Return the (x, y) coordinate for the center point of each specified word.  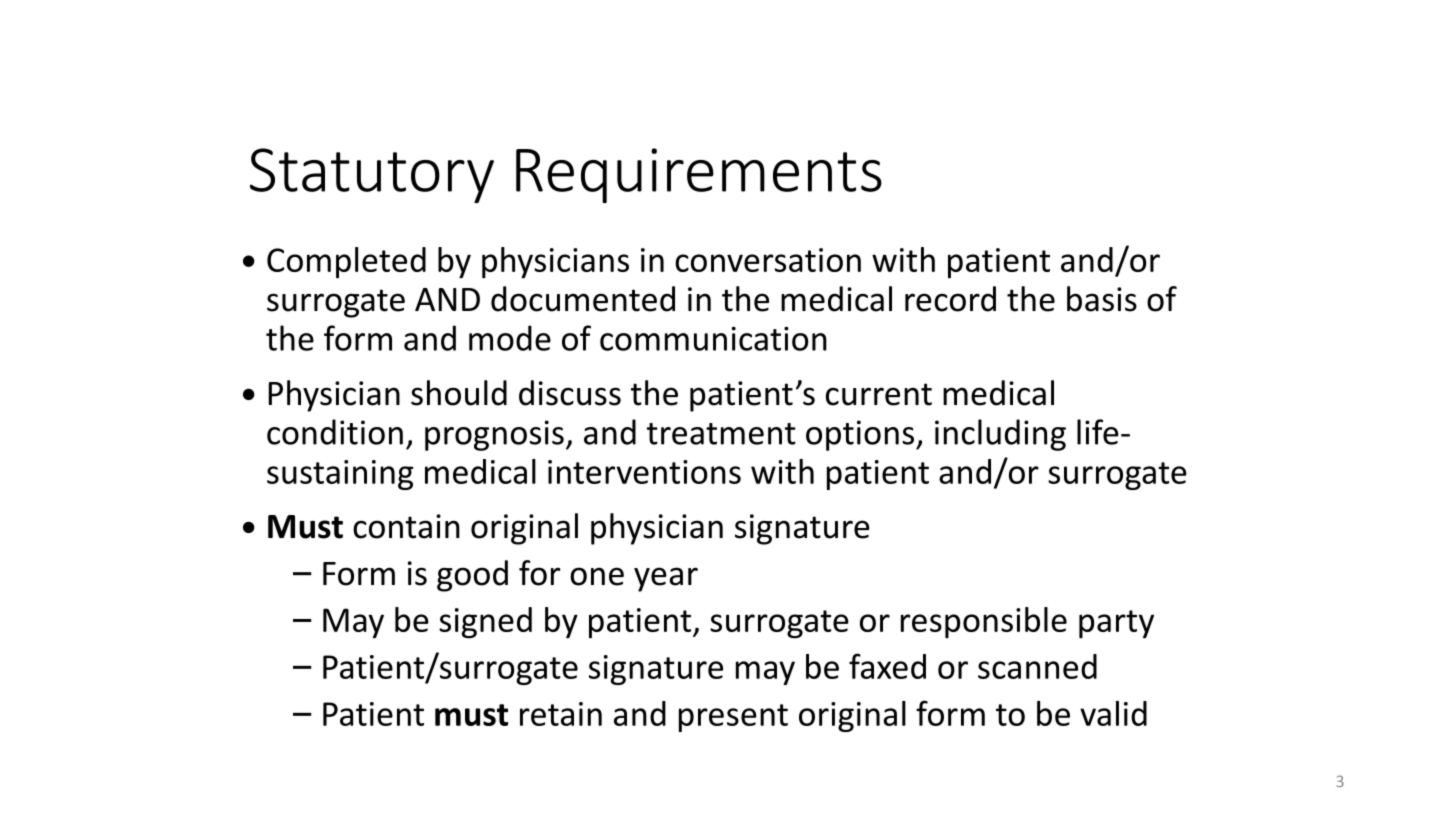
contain (406, 526)
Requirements (699, 175)
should (459, 393)
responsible (984, 623)
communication (713, 338)
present (733, 718)
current (879, 394)
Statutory (372, 175)
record (950, 299)
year (666, 579)
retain (561, 714)
